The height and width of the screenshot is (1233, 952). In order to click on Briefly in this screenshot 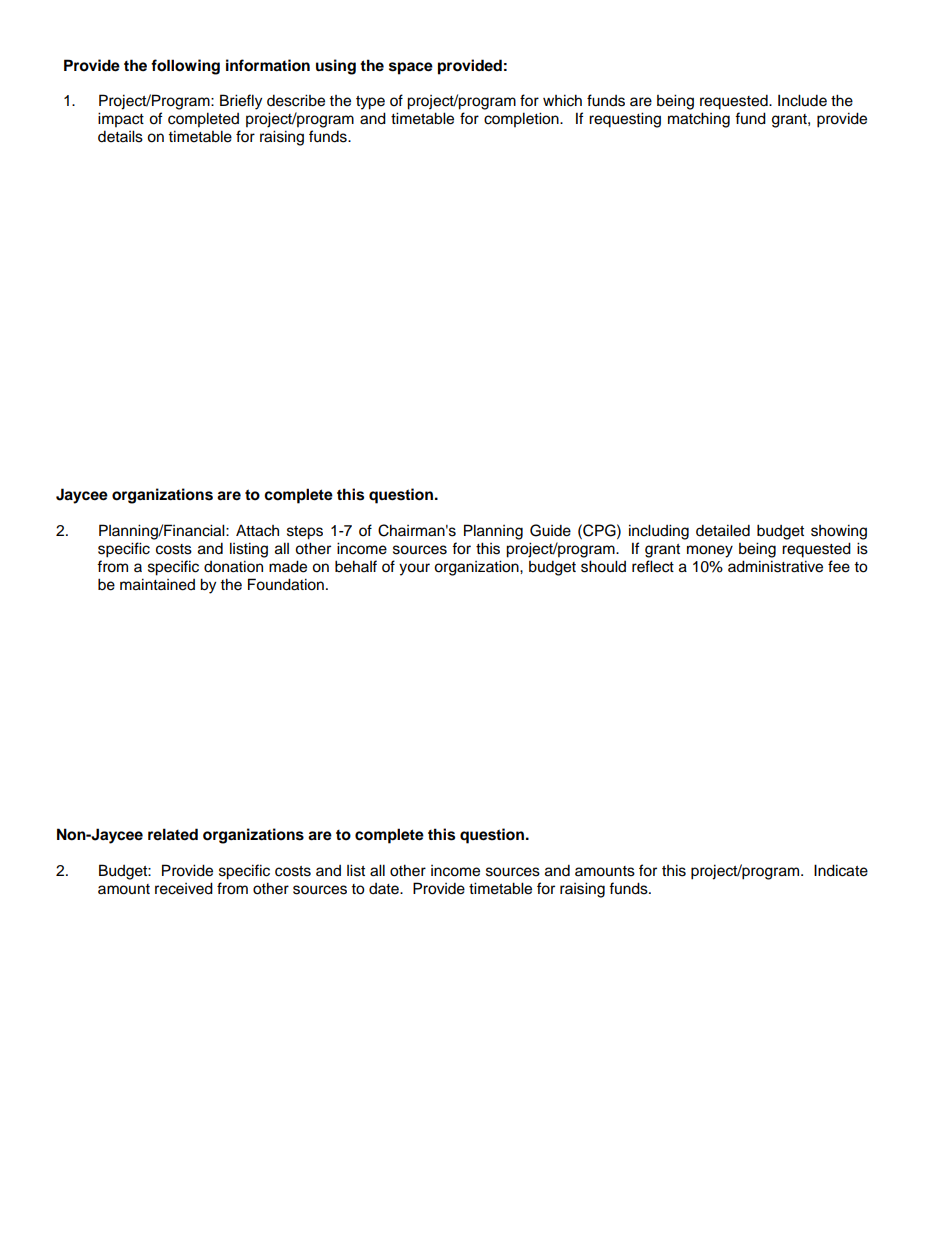, I will do `click(241, 102)`.
